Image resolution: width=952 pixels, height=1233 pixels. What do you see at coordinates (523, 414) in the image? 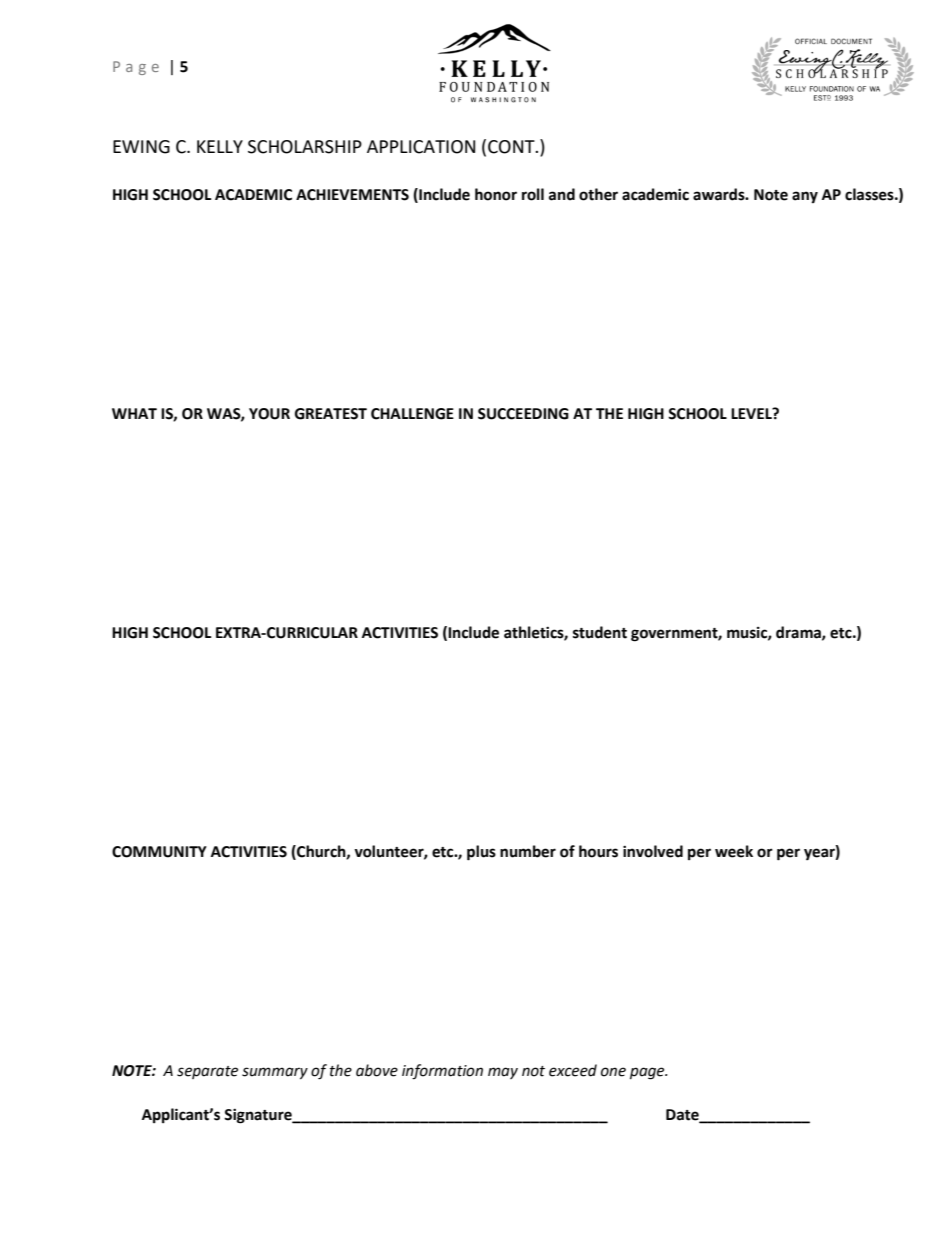
I see `SUCCEEDING` at bounding box center [523, 414].
